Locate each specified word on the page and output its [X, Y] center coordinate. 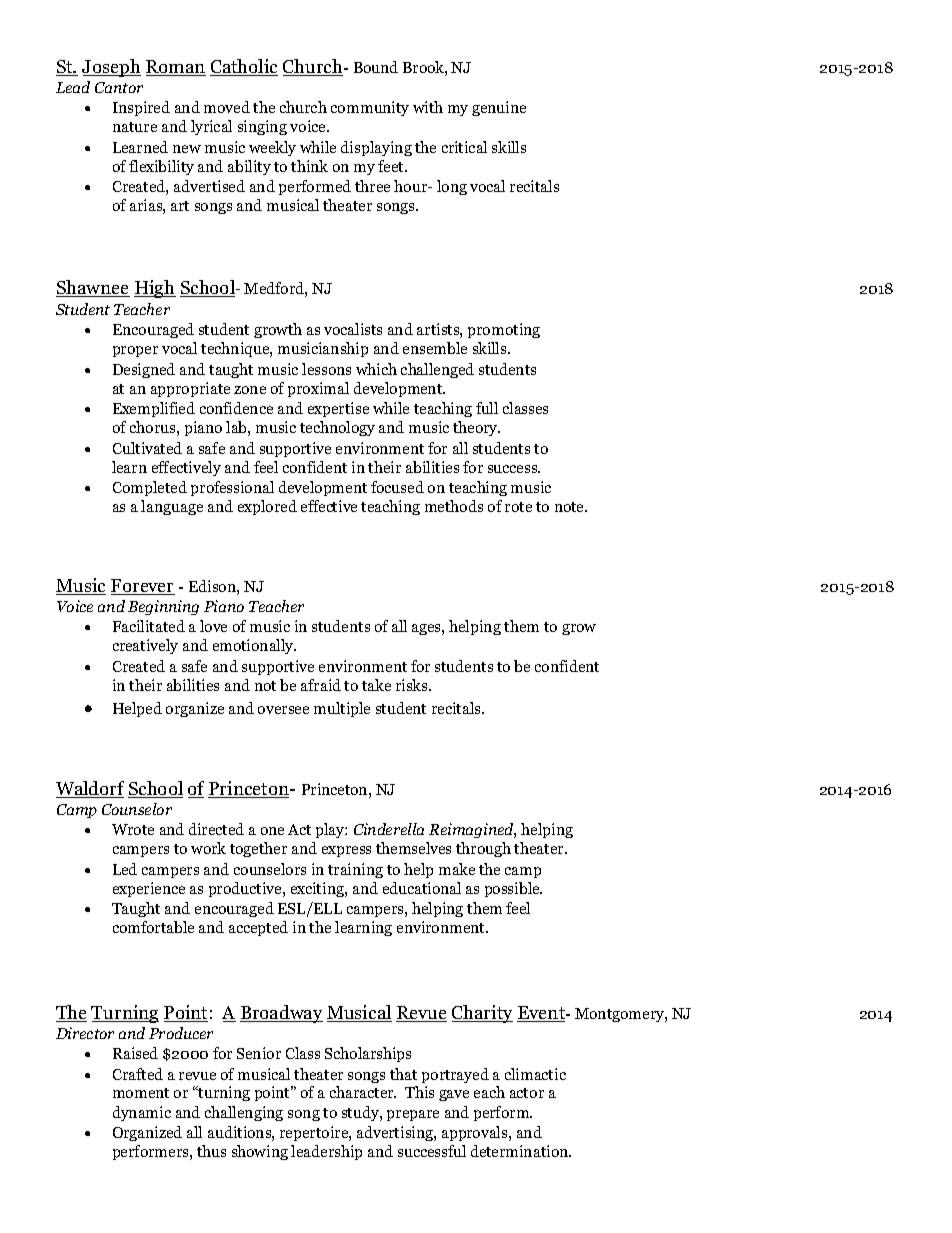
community [370, 108]
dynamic [142, 1113]
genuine [499, 108]
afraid [321, 685]
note [571, 507]
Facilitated [149, 626]
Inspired [141, 108]
